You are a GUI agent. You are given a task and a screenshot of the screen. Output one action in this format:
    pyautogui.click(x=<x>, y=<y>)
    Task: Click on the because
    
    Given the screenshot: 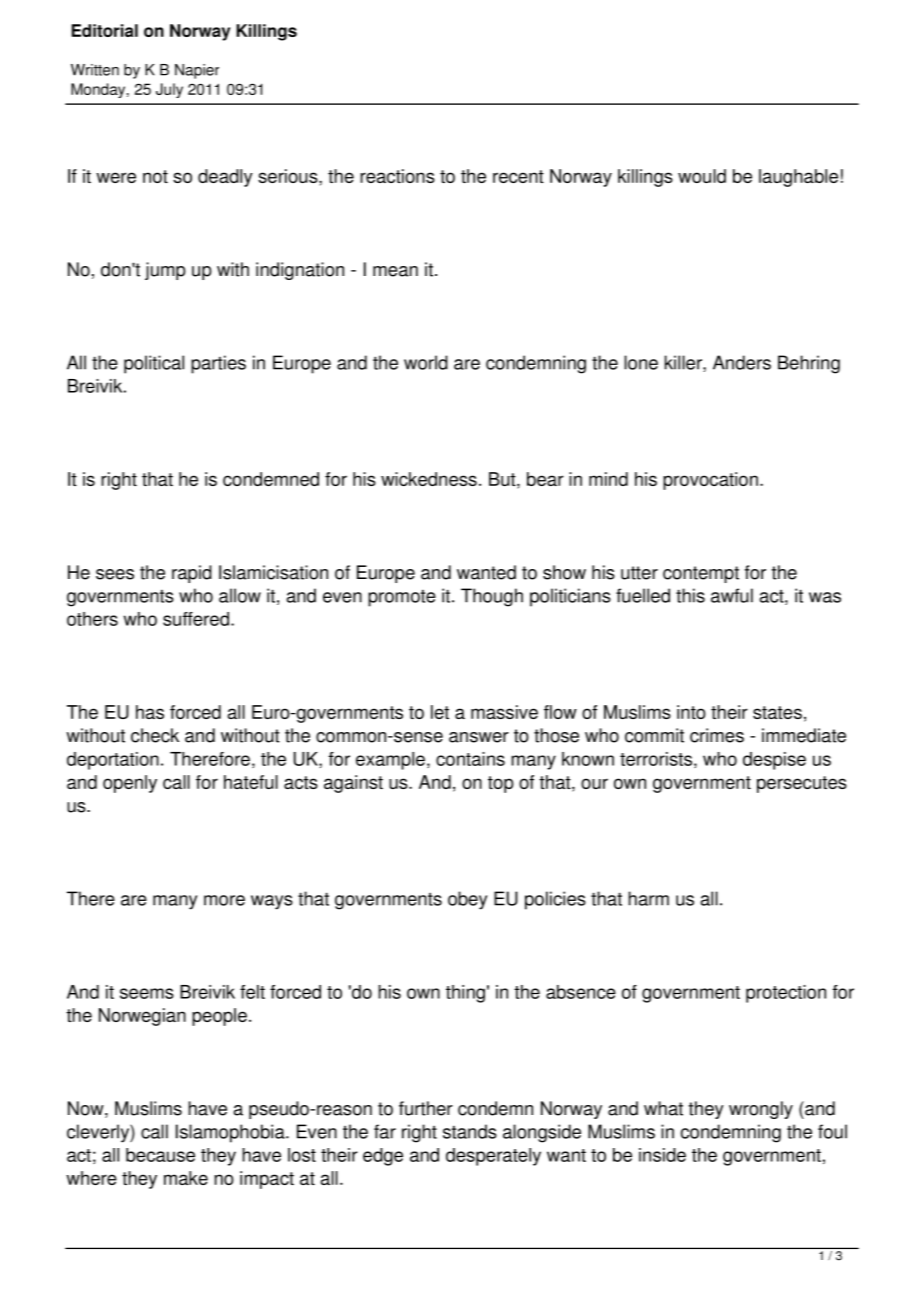 What is the action you would take?
    pyautogui.click(x=160, y=1155)
